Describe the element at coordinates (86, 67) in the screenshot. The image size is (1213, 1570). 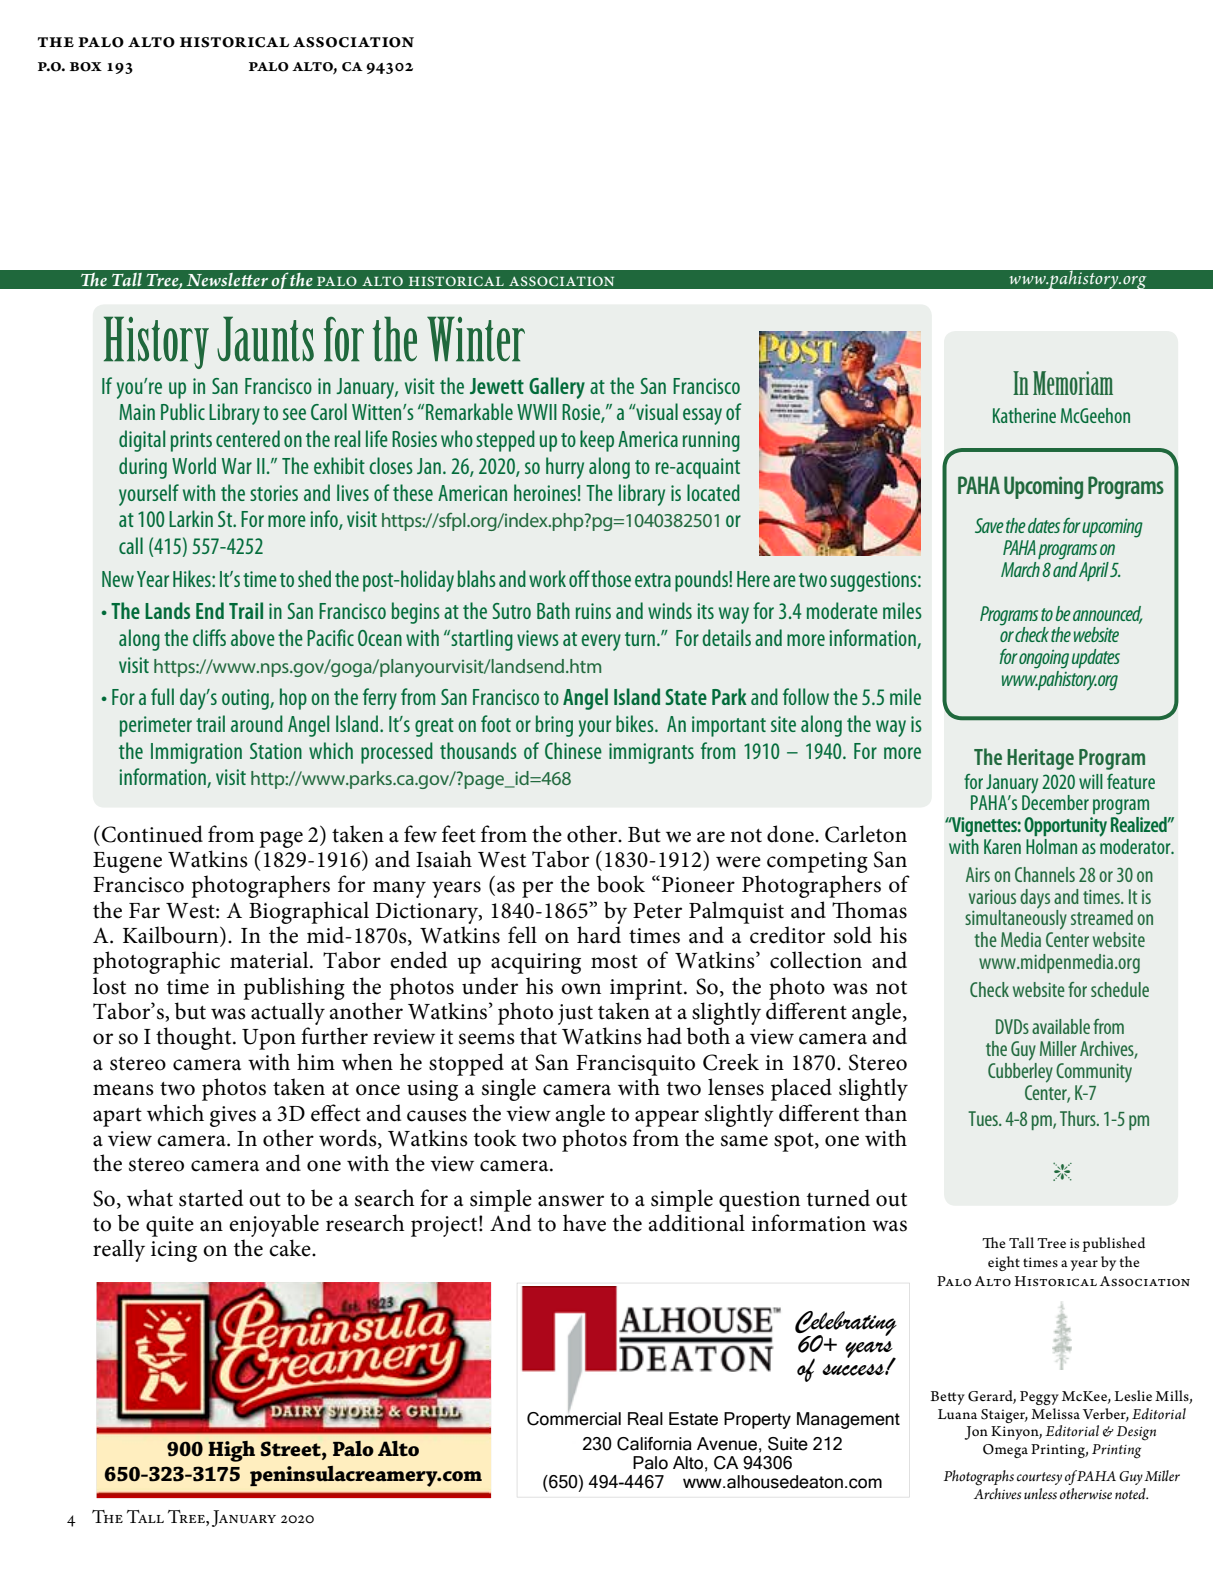
I see `Box` at that location.
